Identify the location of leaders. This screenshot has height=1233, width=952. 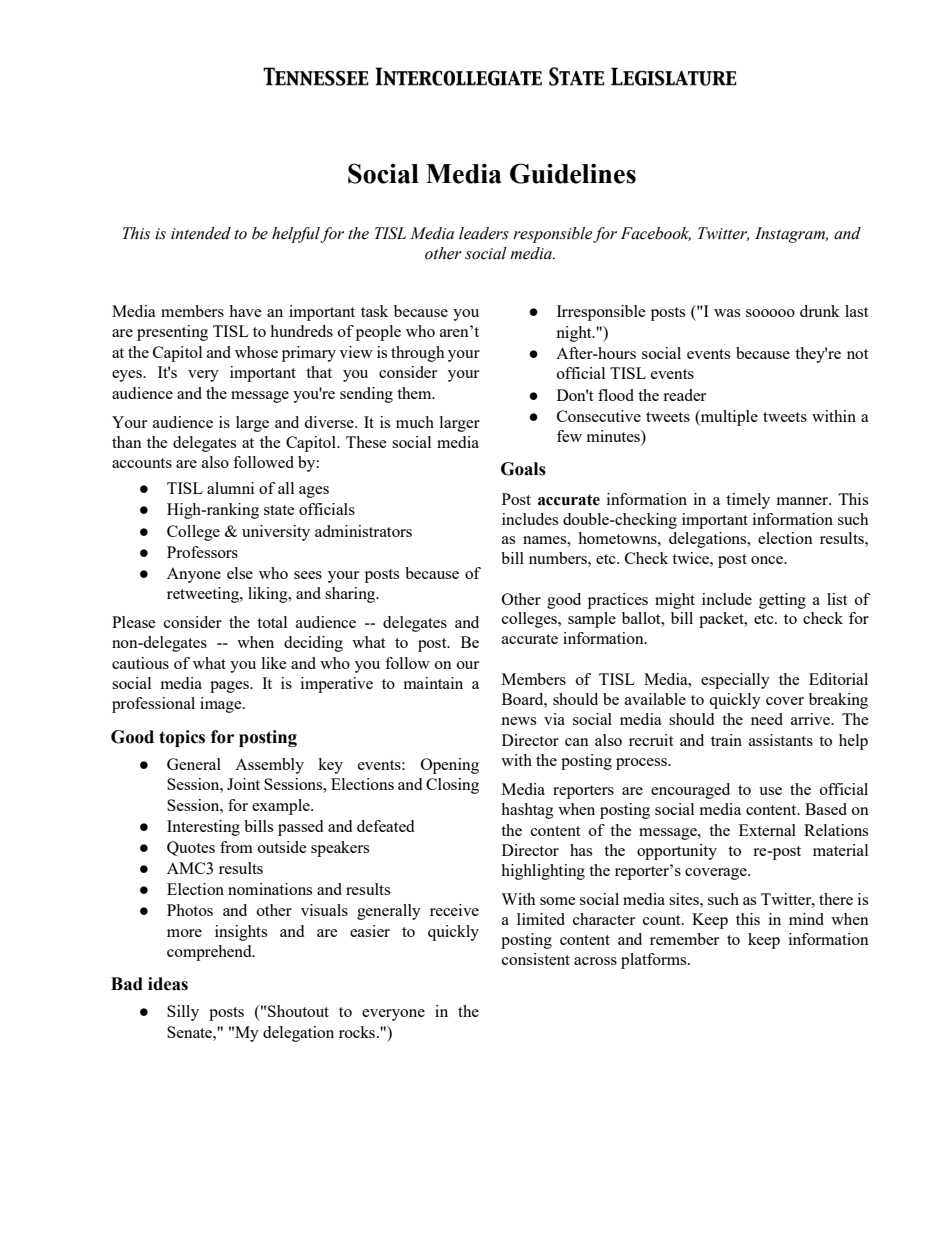
(484, 233).
